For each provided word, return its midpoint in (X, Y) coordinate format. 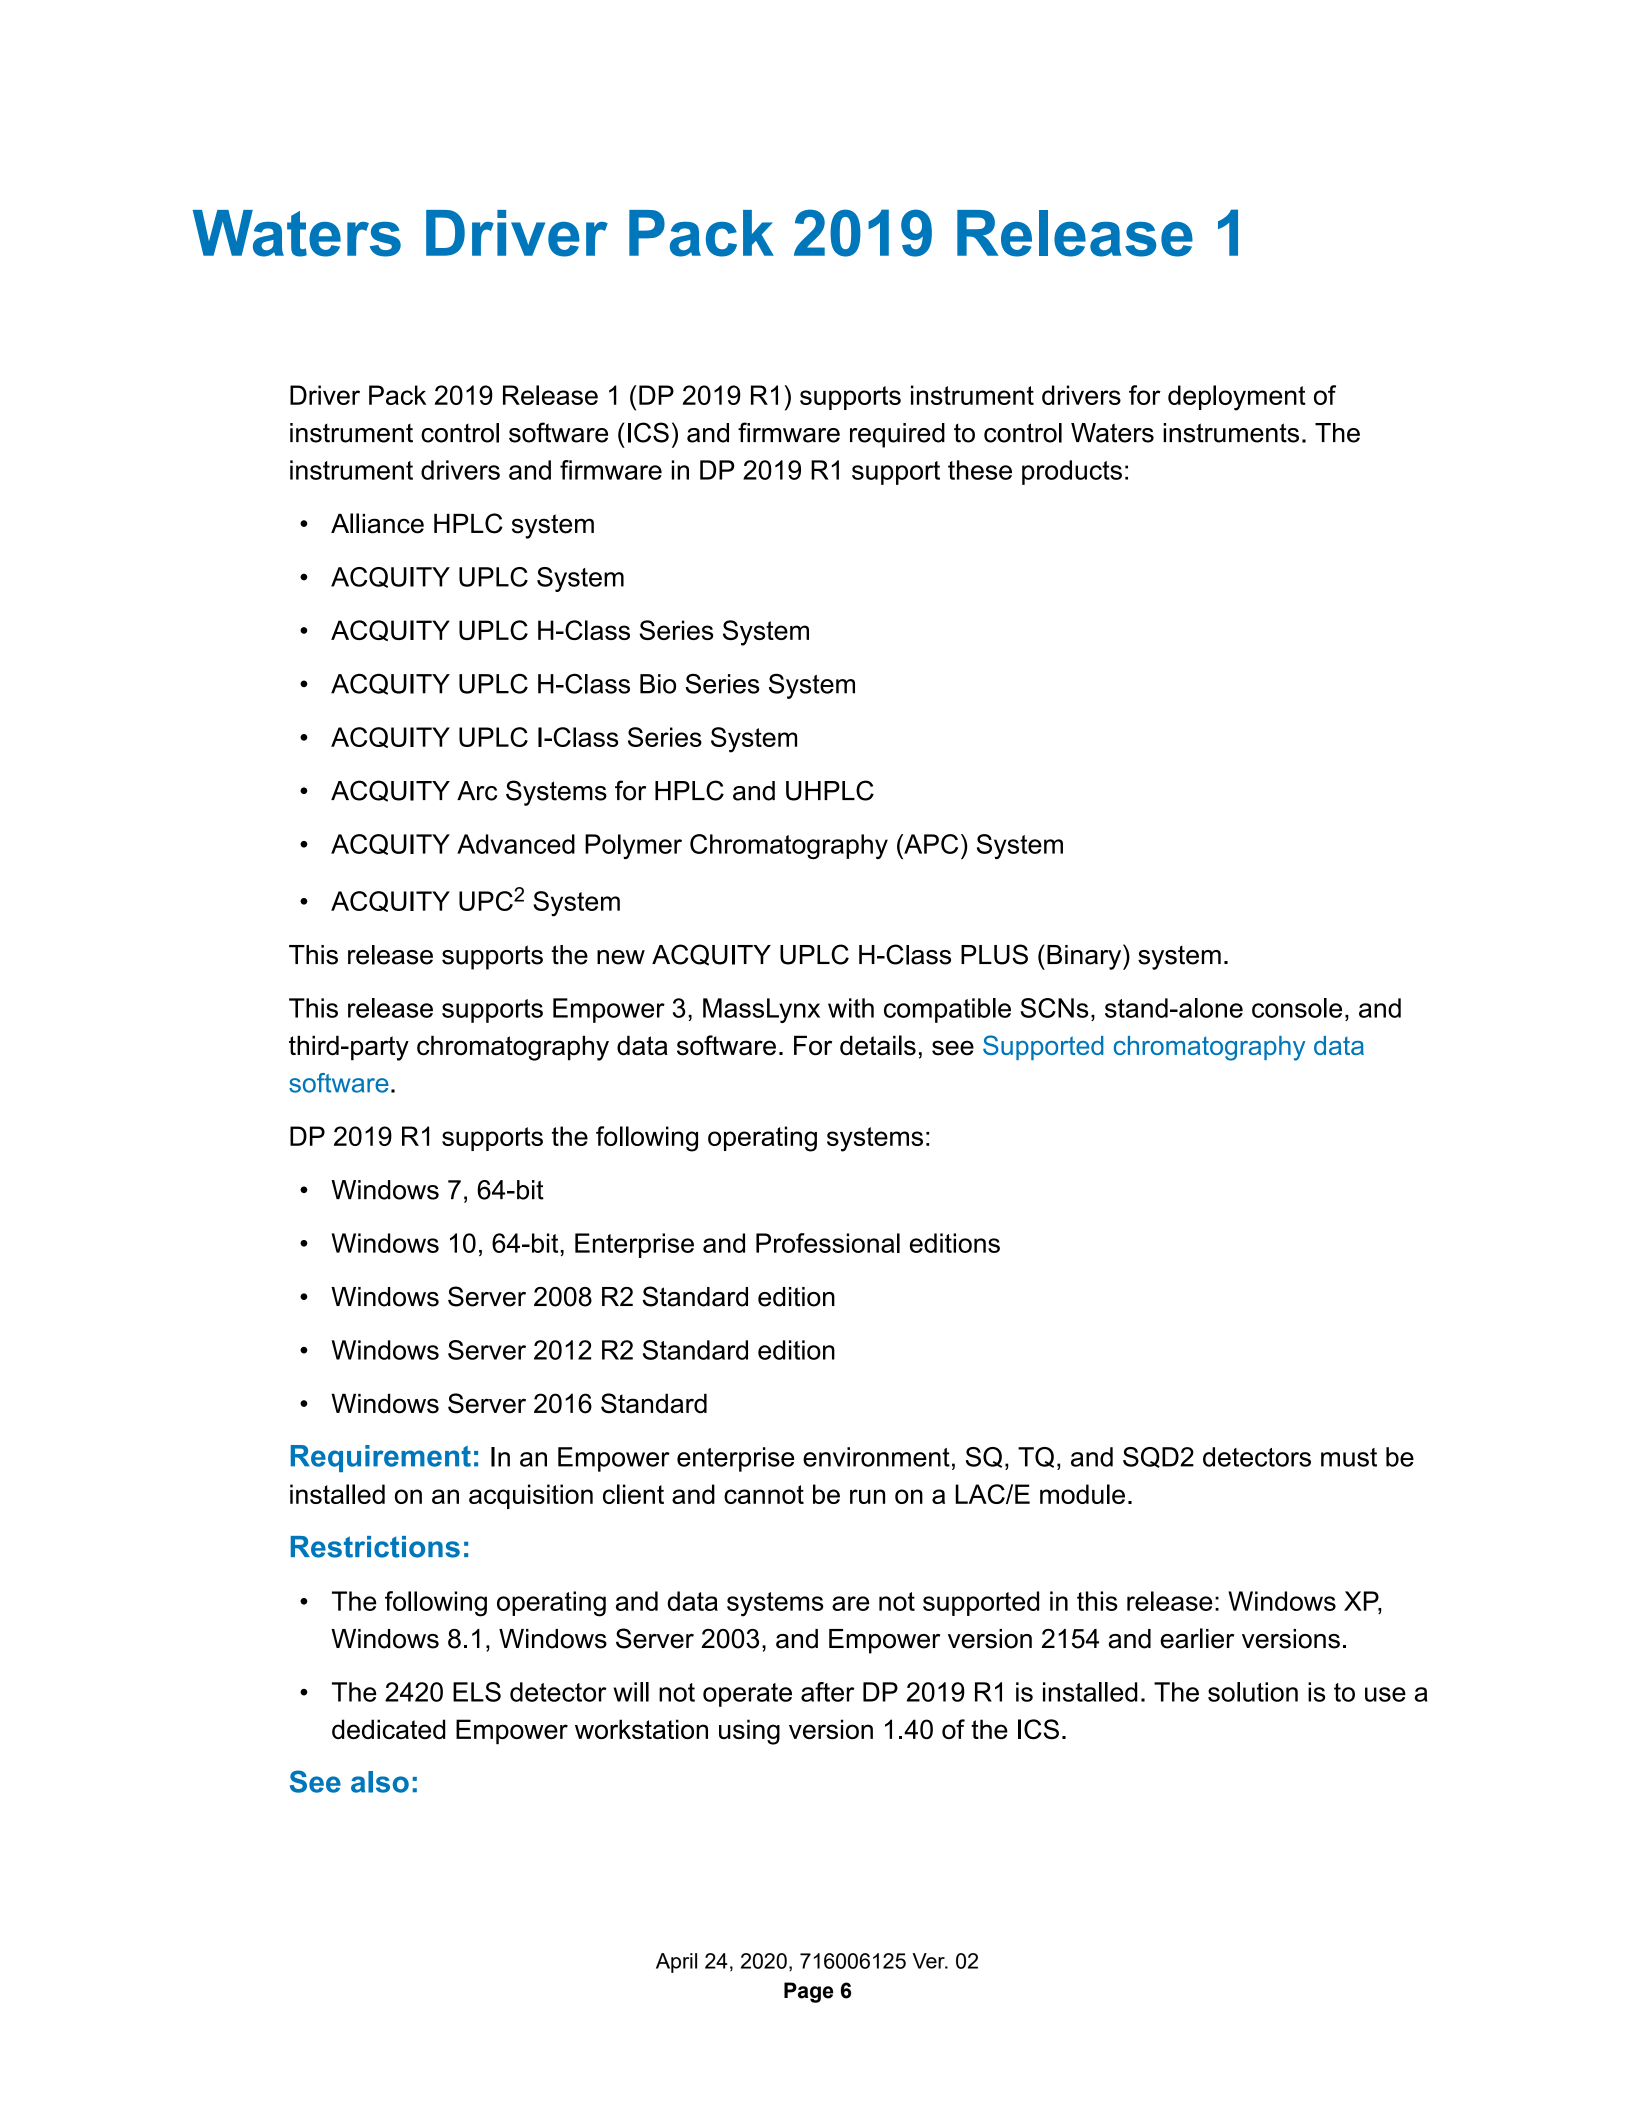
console (1297, 1008)
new (621, 957)
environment (876, 1457)
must (1349, 1457)
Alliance (377, 523)
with (851, 1008)
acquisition (531, 1496)
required (897, 435)
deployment (1237, 398)
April (676, 1963)
